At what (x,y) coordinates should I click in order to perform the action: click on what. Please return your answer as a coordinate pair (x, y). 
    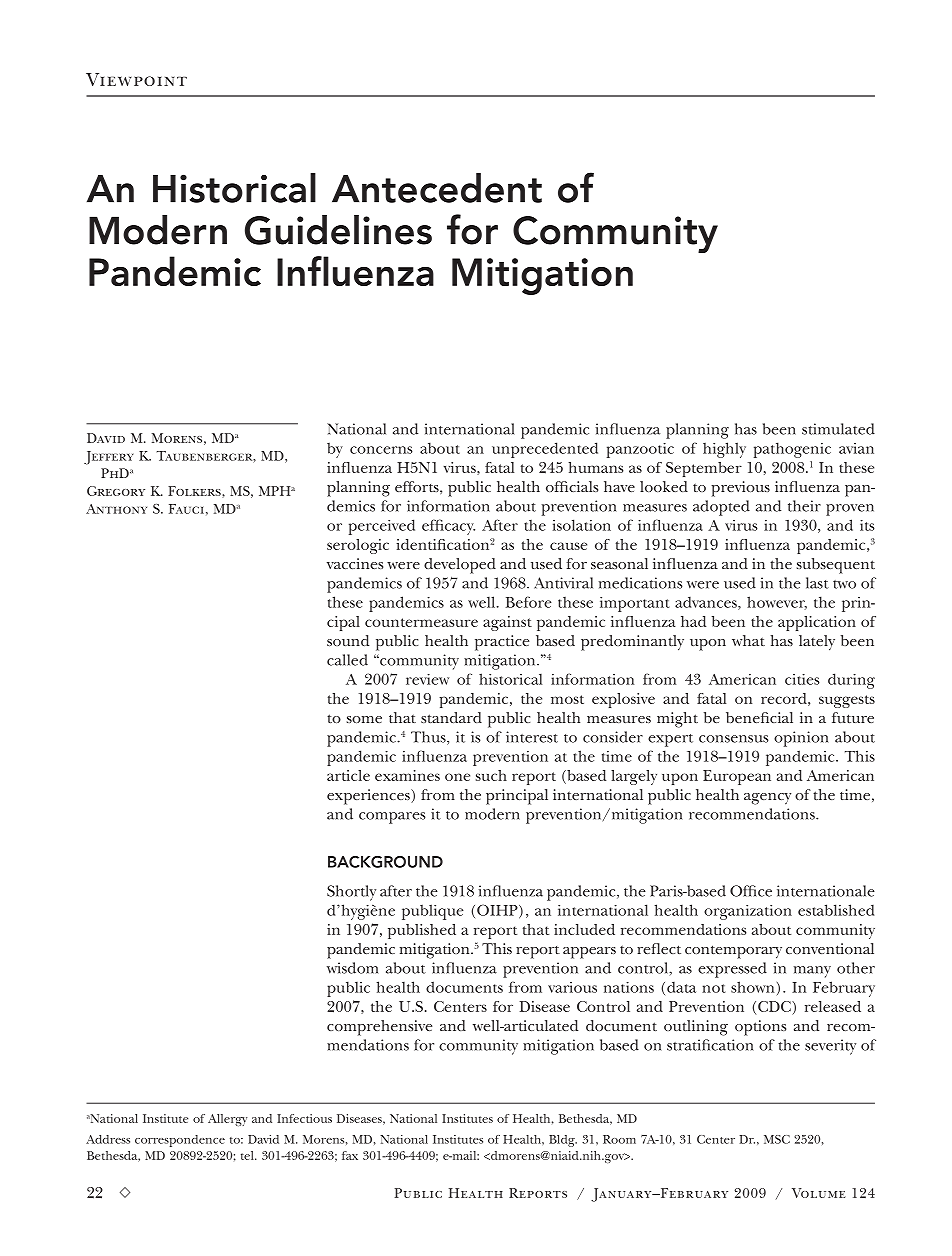
    Looking at the image, I should click on (748, 640).
